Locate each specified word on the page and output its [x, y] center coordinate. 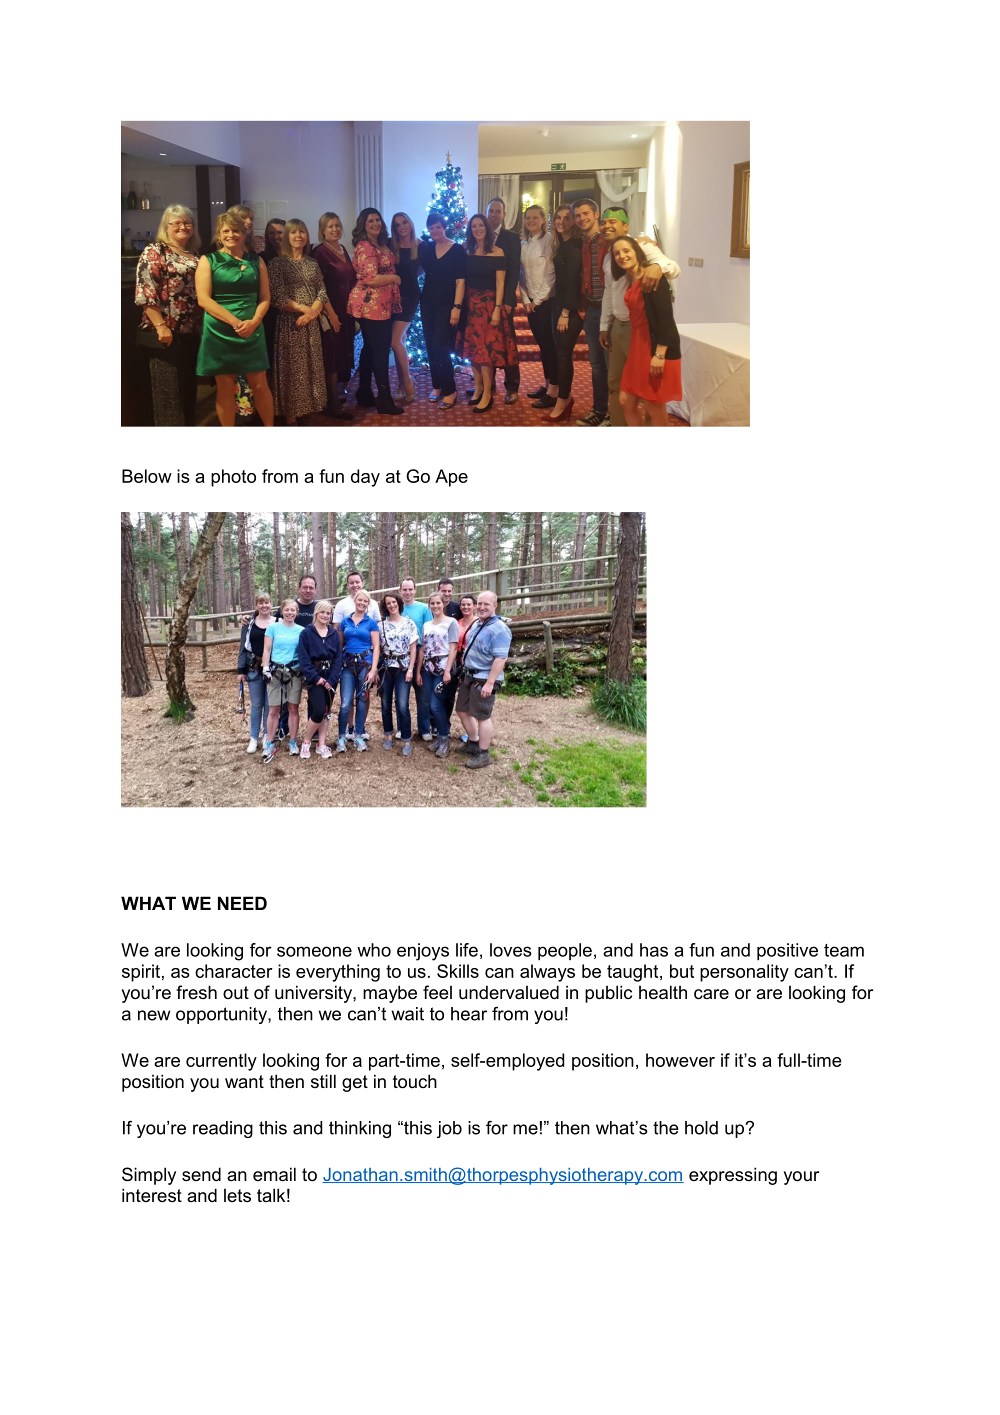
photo [233, 478]
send [201, 1174]
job [449, 1129]
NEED [242, 903]
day [365, 478]
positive [787, 951]
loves [511, 950]
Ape [451, 478]
